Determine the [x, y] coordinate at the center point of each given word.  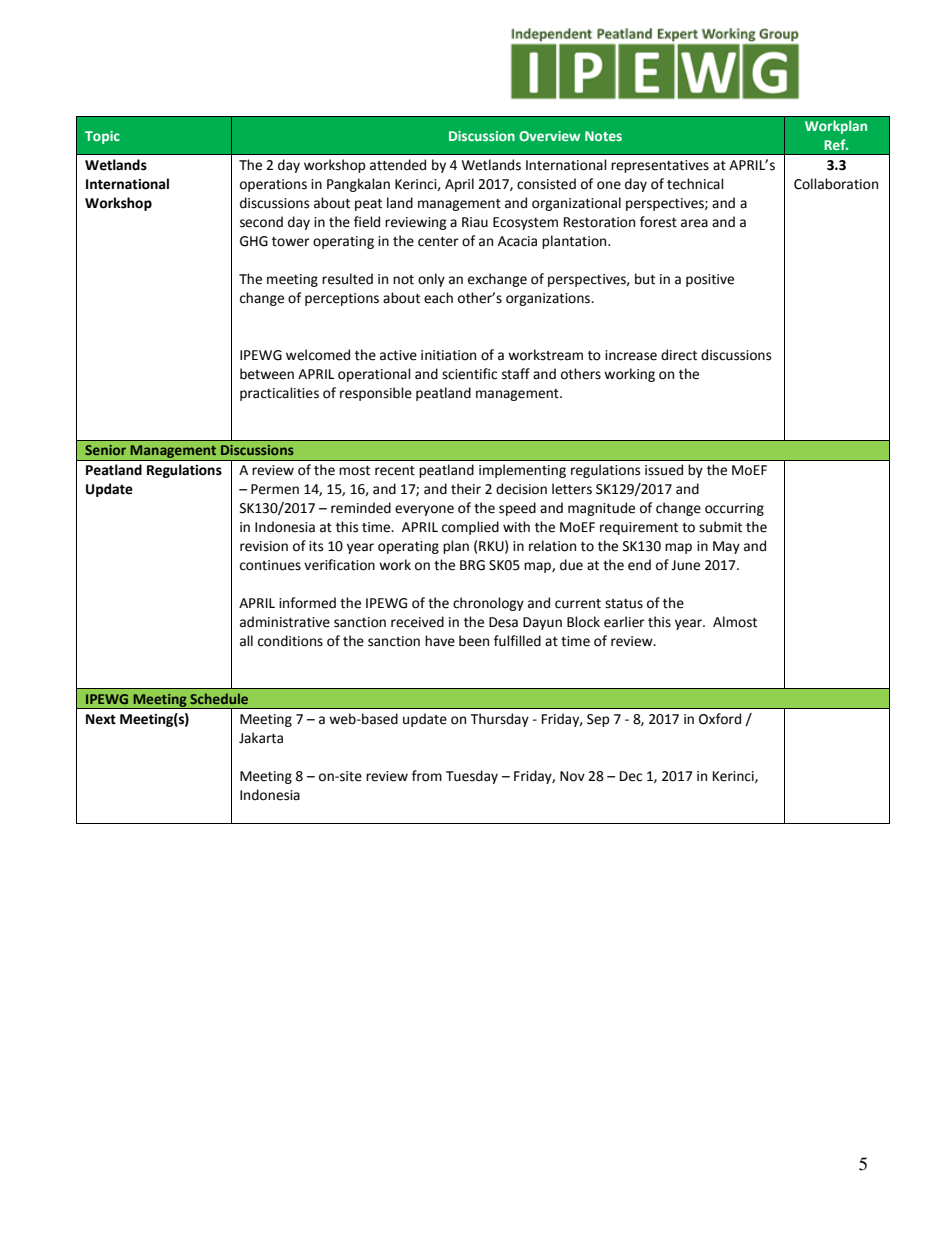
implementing [522, 471]
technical [695, 184]
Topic [102, 137]
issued [664, 470]
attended [398, 165]
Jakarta [261, 738]
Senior [105, 450]
